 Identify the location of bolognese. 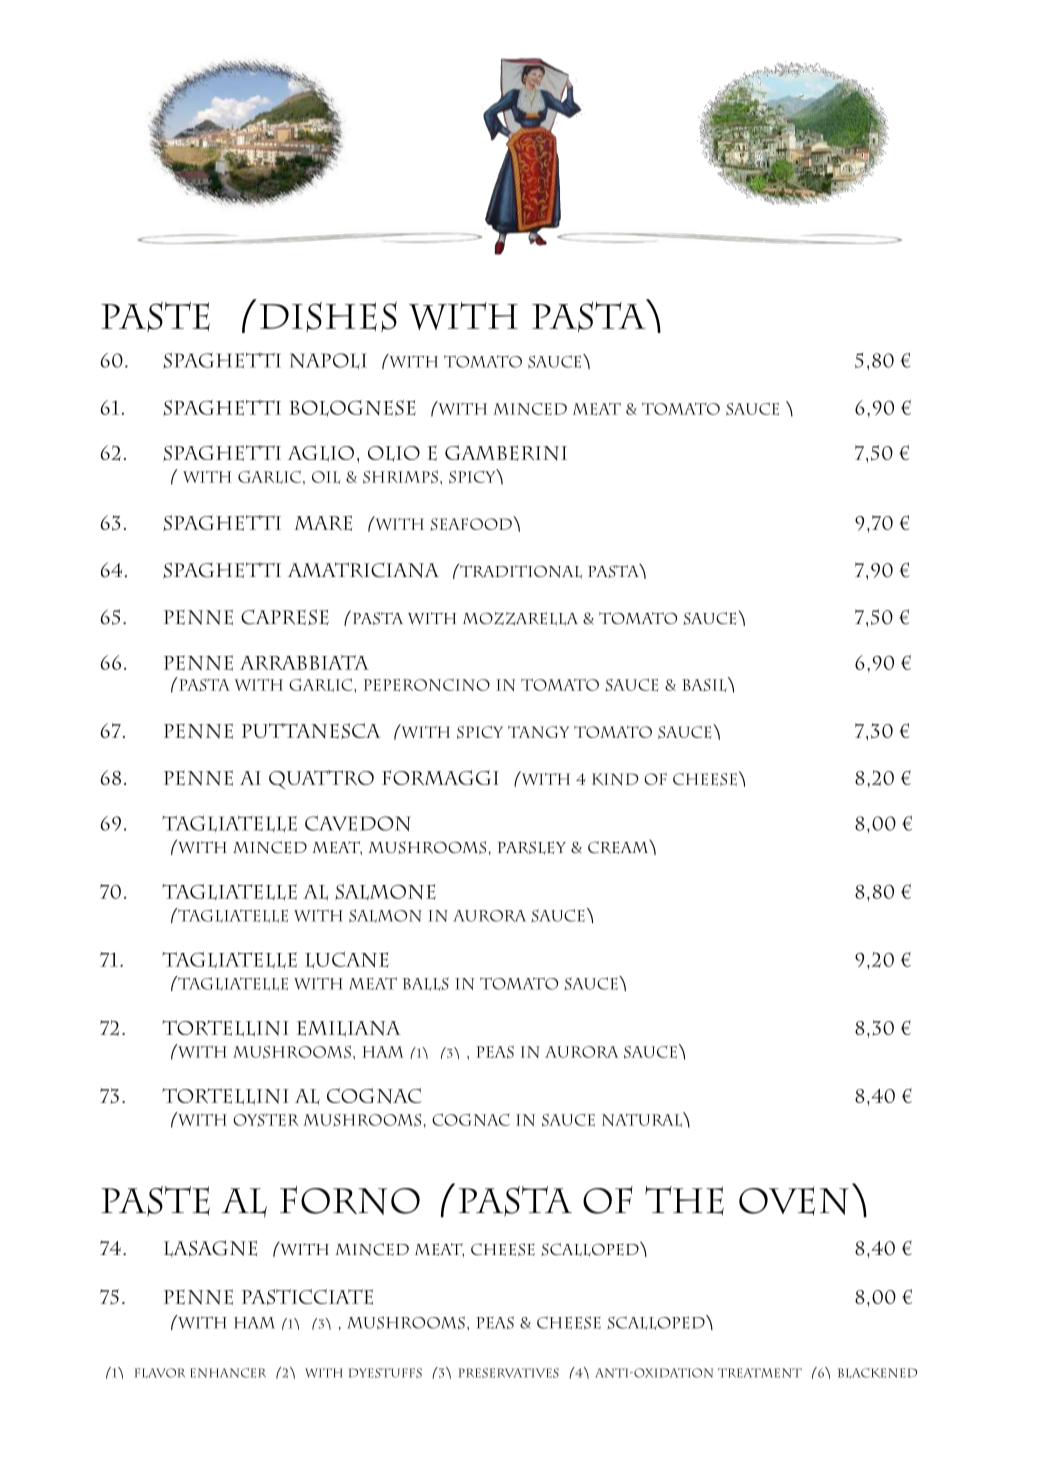
(352, 408).
